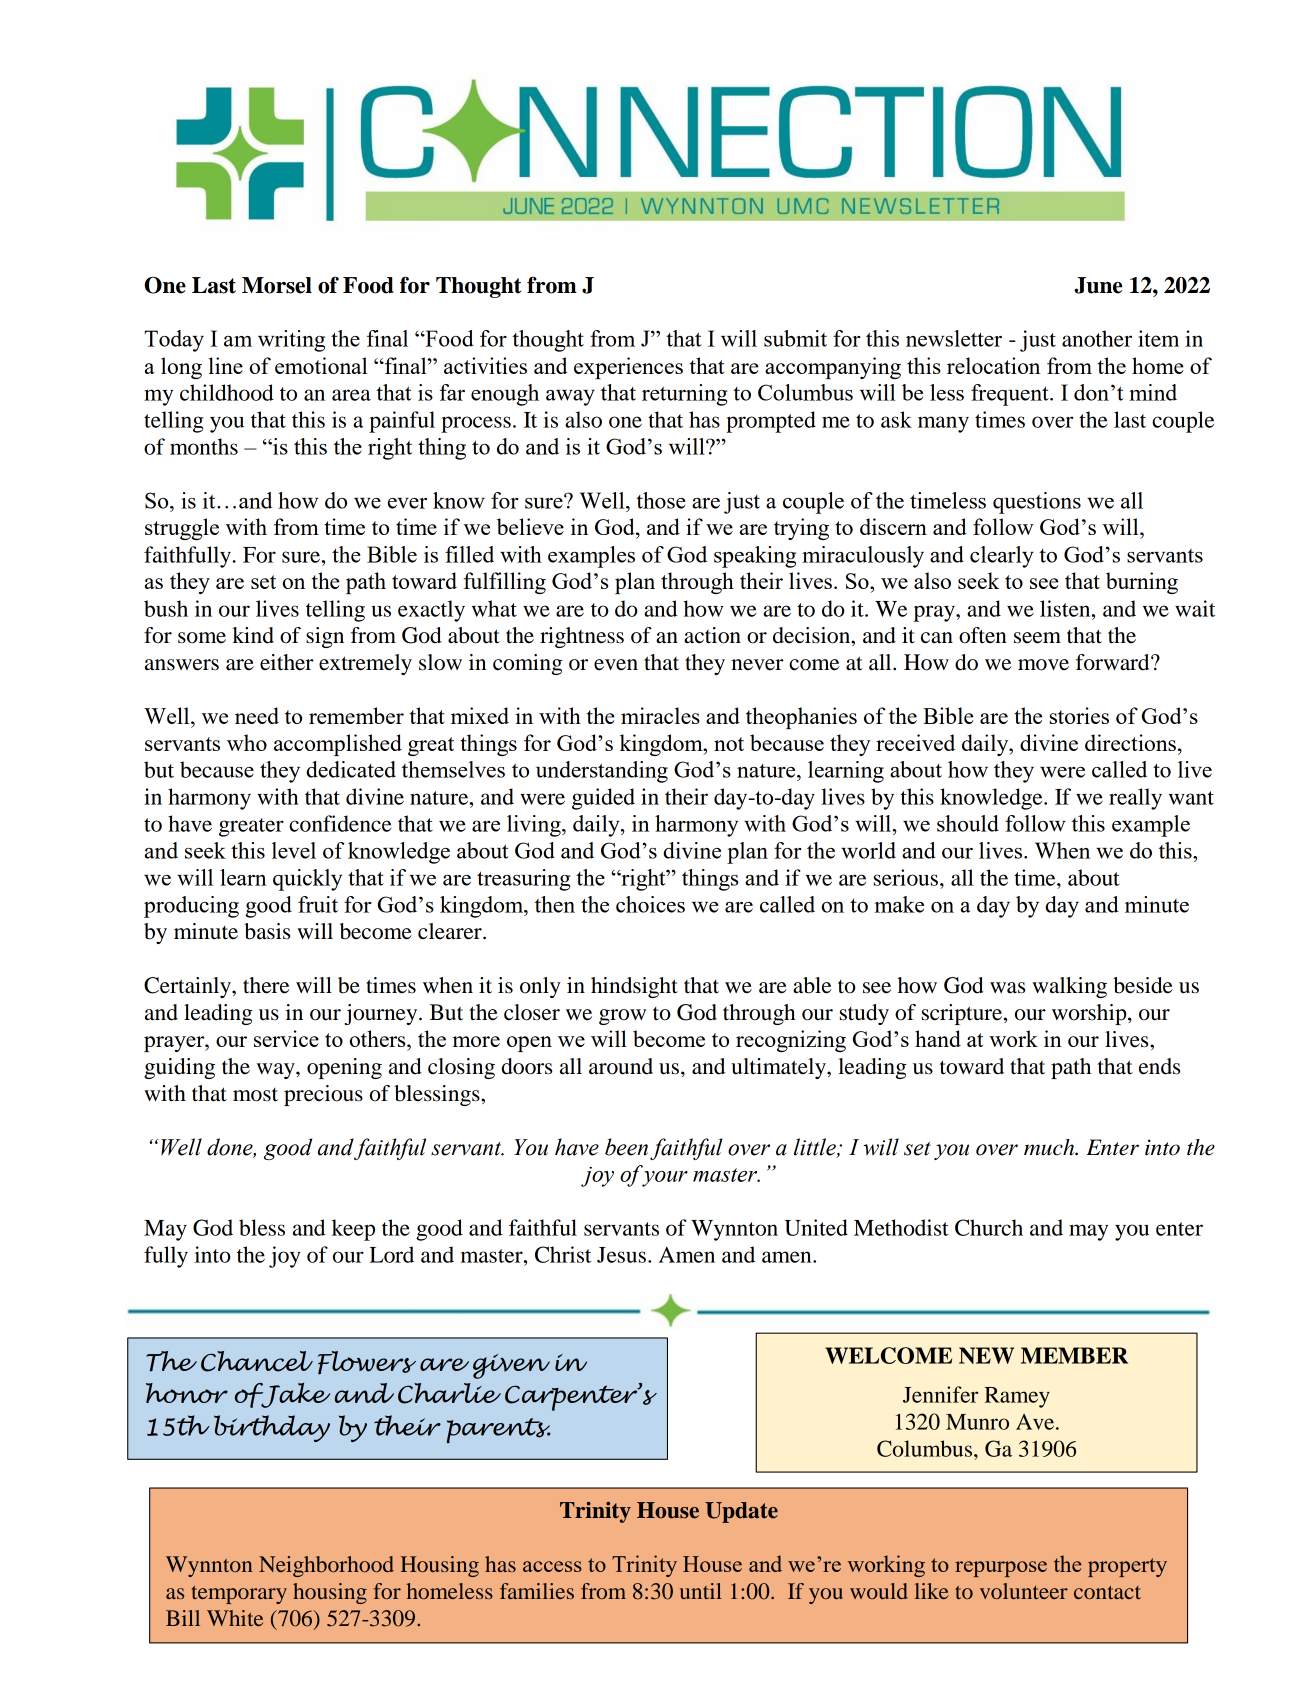  I want to click on another, so click(1097, 338).
